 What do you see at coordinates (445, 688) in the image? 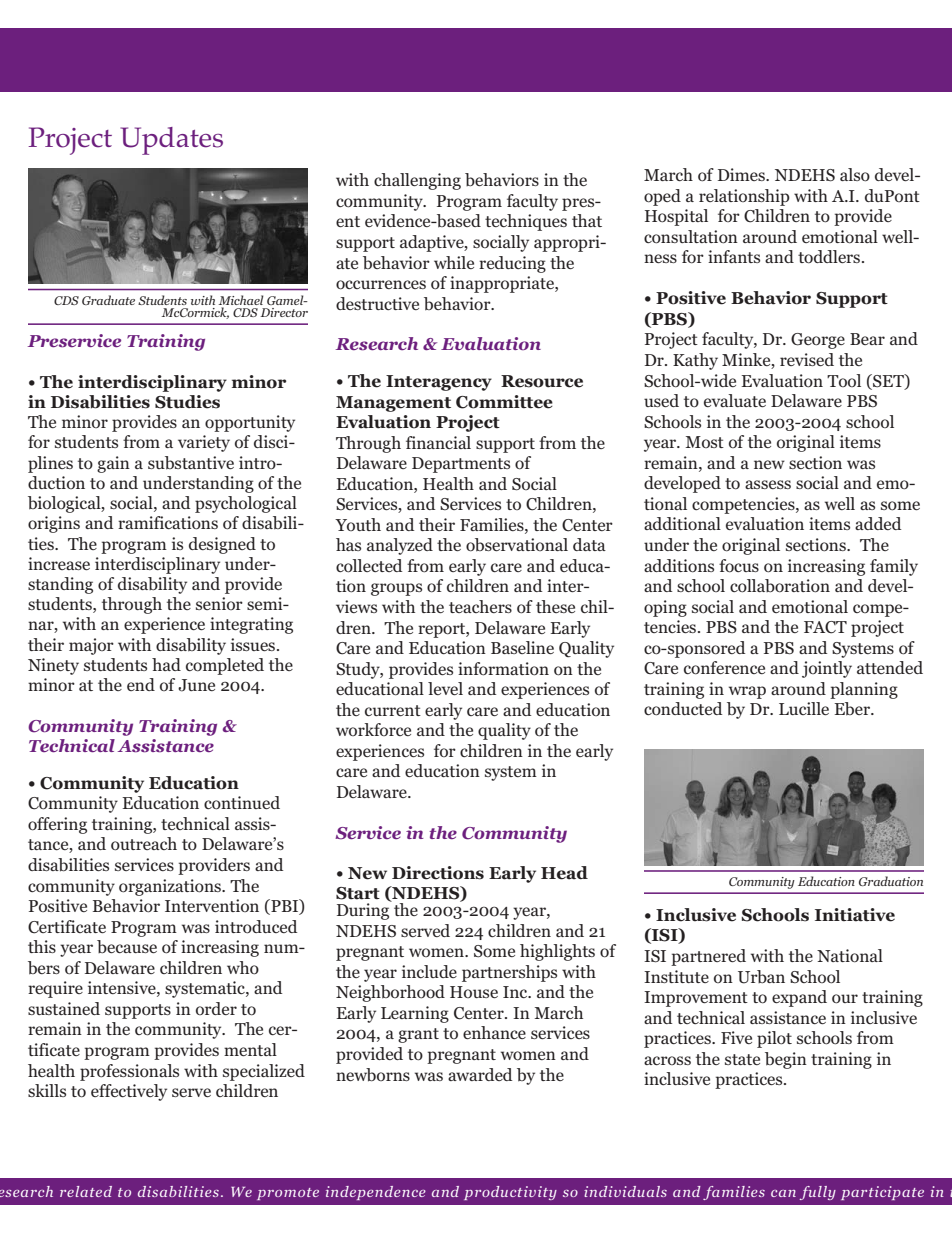
I see `level` at bounding box center [445, 688].
